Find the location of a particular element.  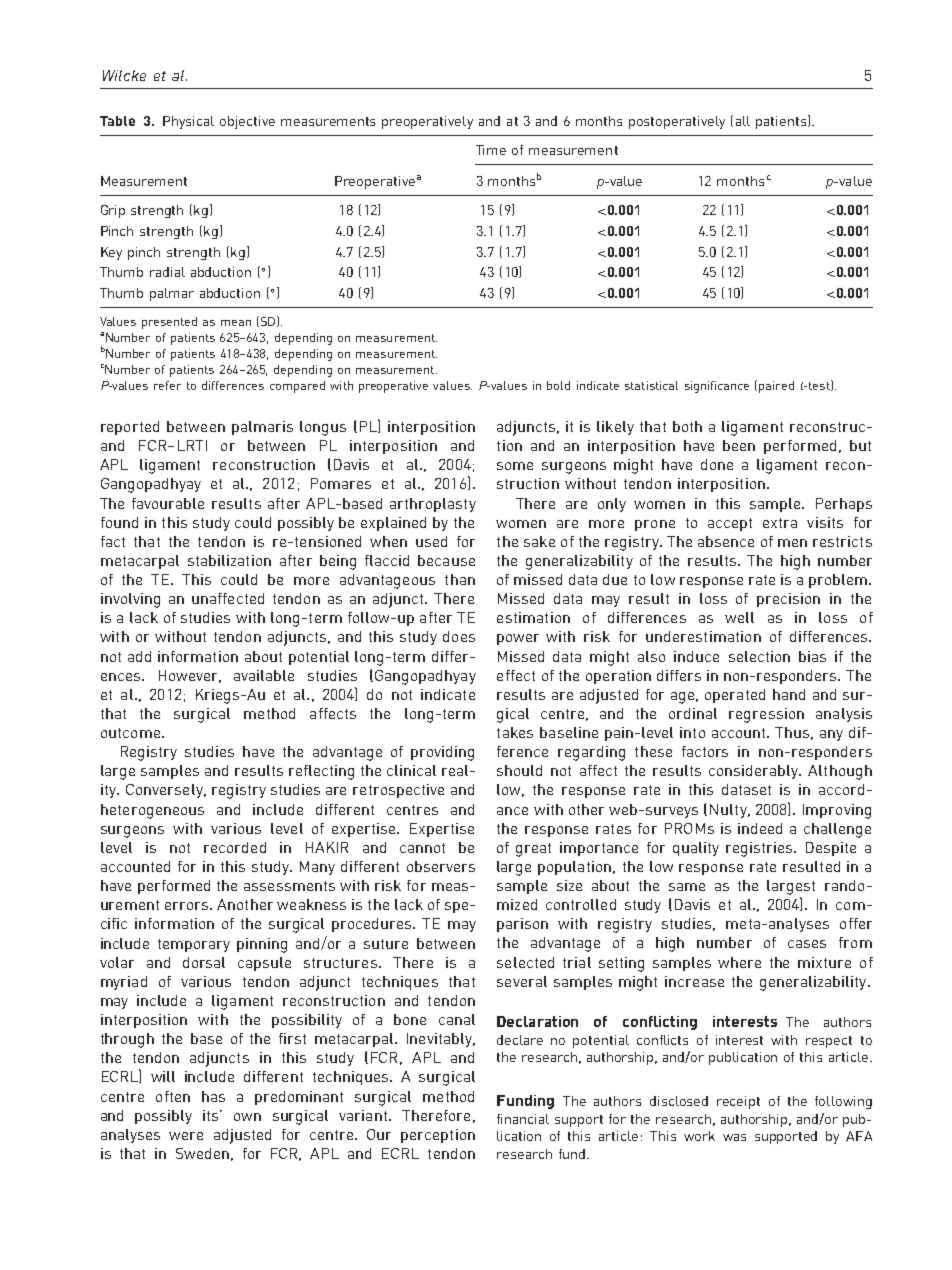

financial is located at coordinates (523, 1119).
